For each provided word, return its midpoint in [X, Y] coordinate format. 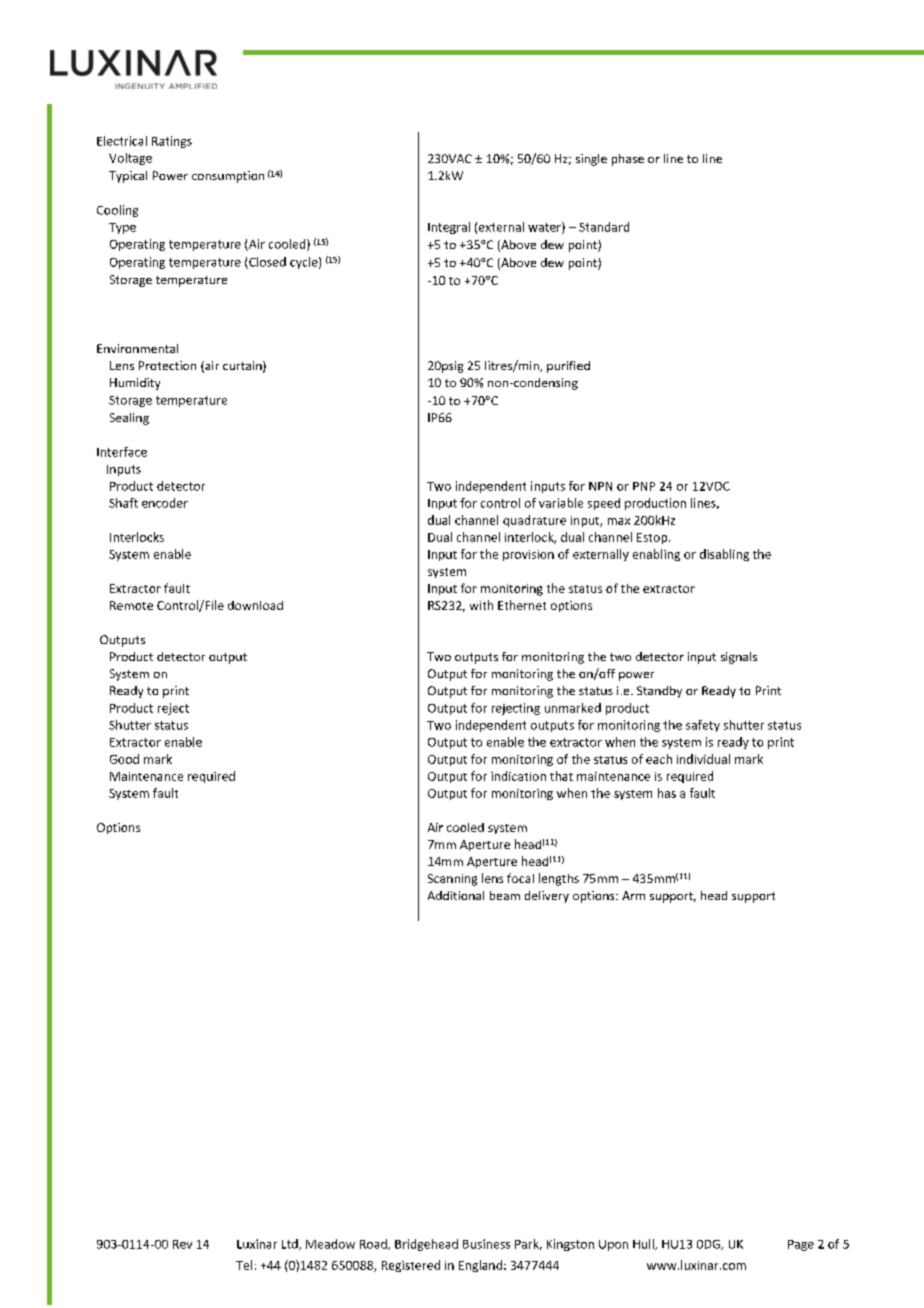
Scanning [452, 880]
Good [124, 759]
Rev [182, 1244]
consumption [228, 177]
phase [628, 160]
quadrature [534, 521]
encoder [165, 503]
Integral [449, 228]
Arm [633, 895]
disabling [724, 555]
